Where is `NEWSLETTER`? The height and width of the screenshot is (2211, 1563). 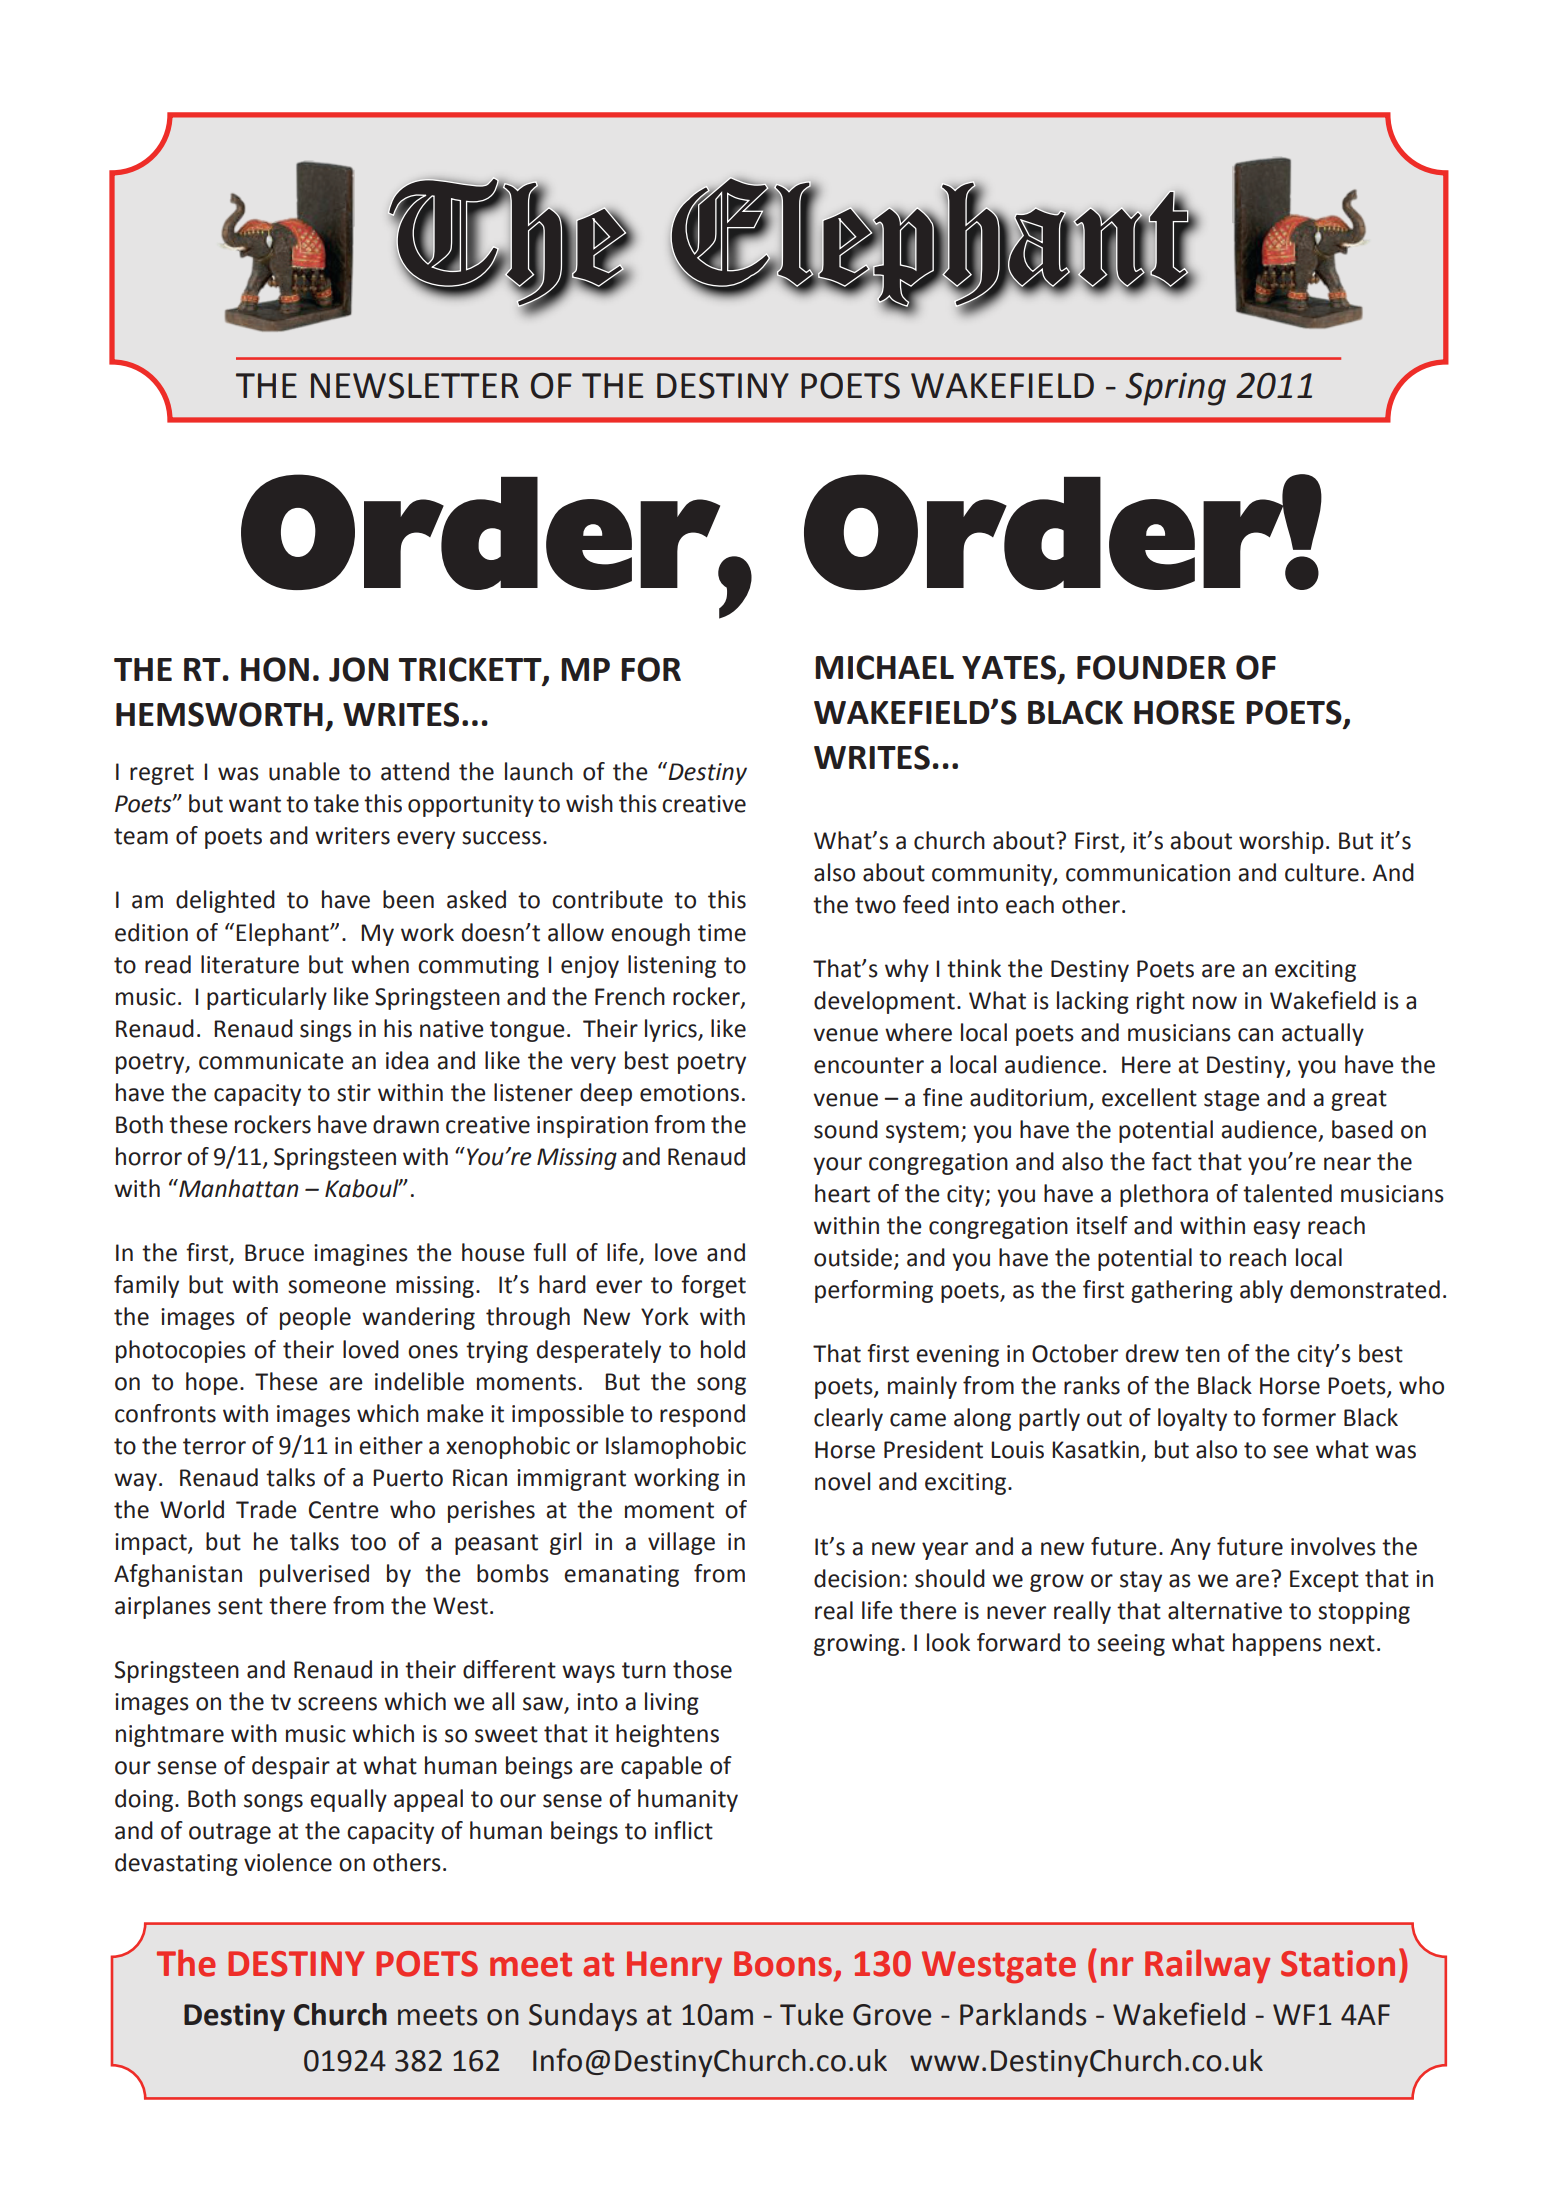 NEWSLETTER is located at coordinates (415, 386).
